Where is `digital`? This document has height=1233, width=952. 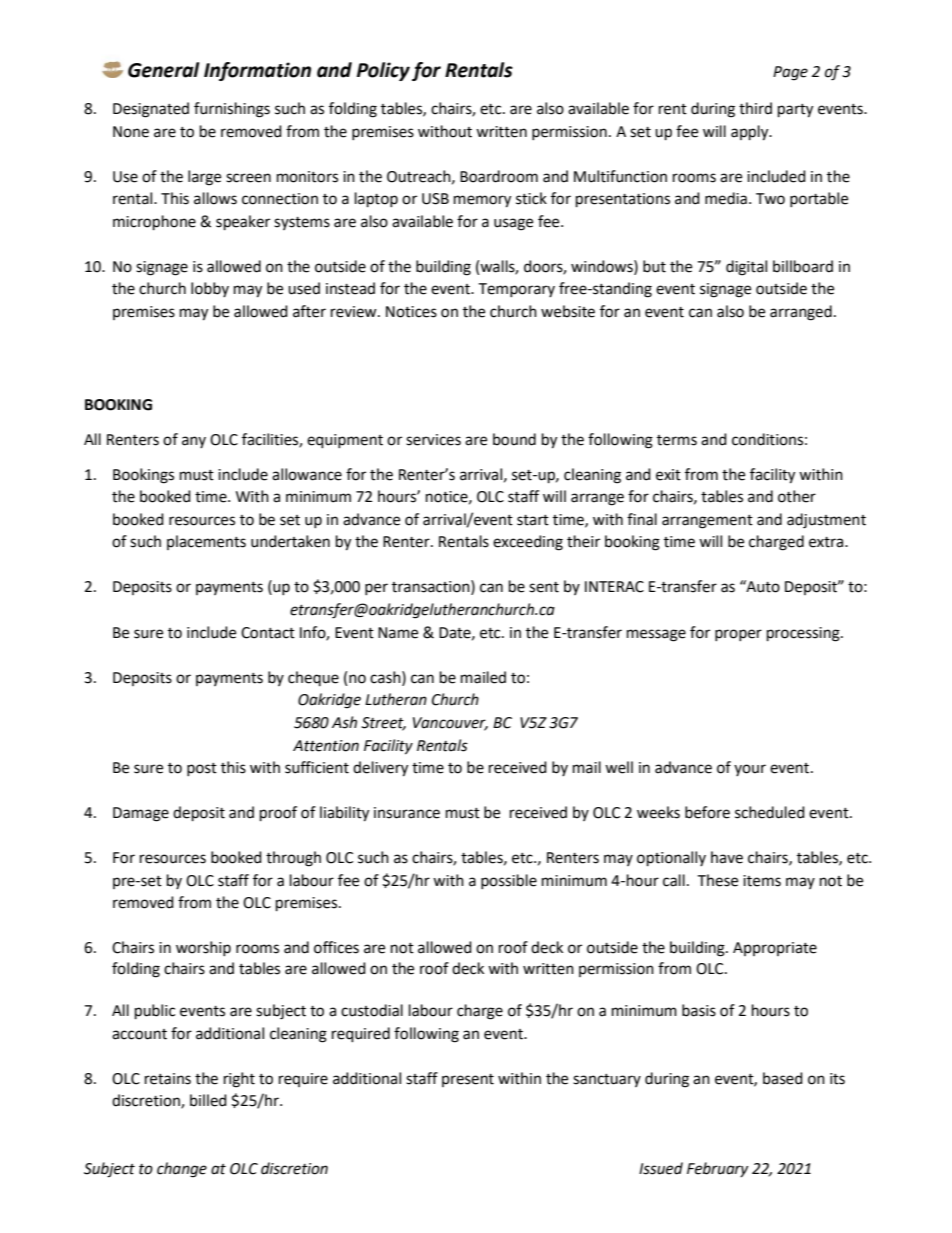
digital is located at coordinates (746, 268).
